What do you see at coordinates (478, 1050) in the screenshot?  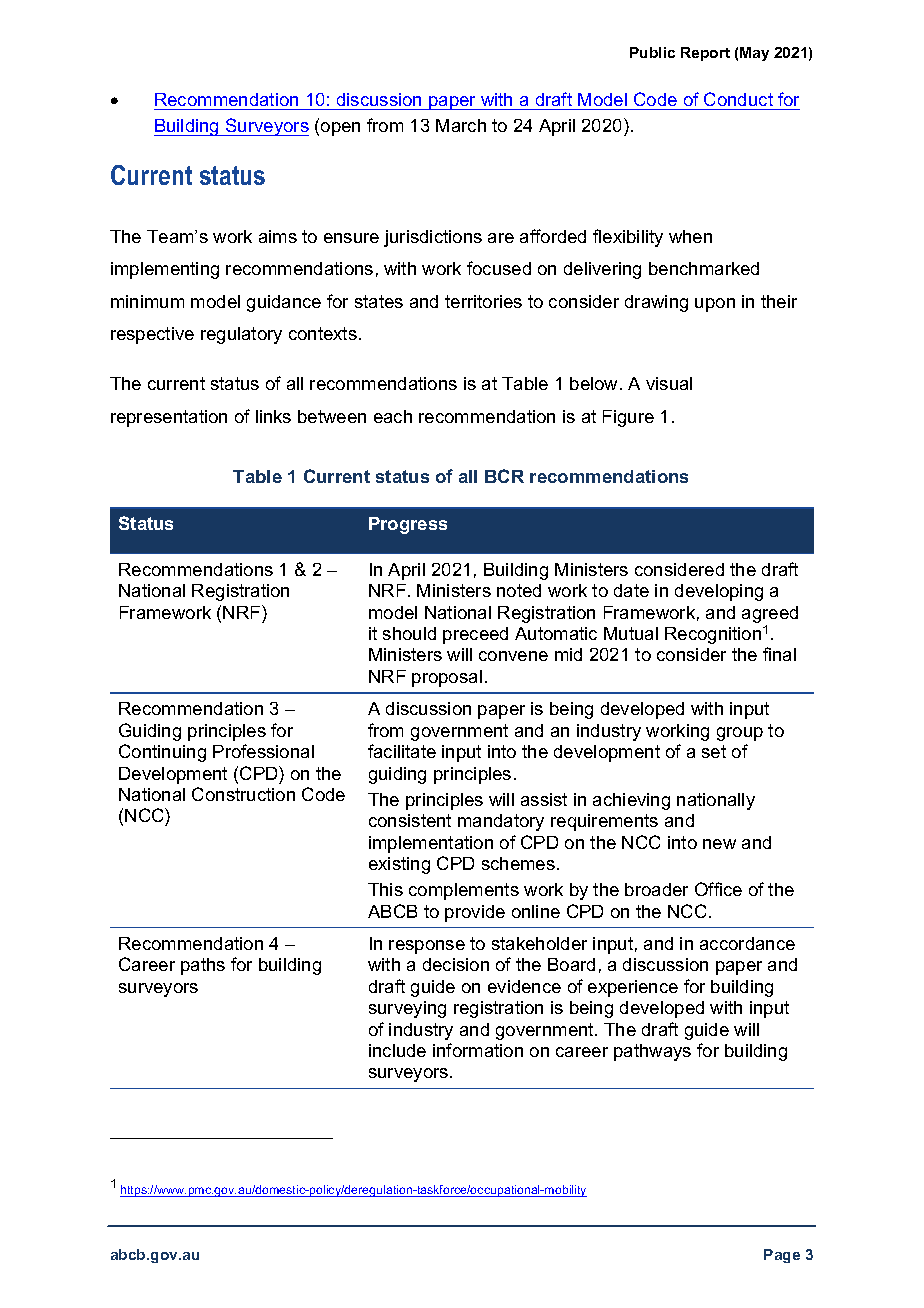 I see `information` at bounding box center [478, 1050].
